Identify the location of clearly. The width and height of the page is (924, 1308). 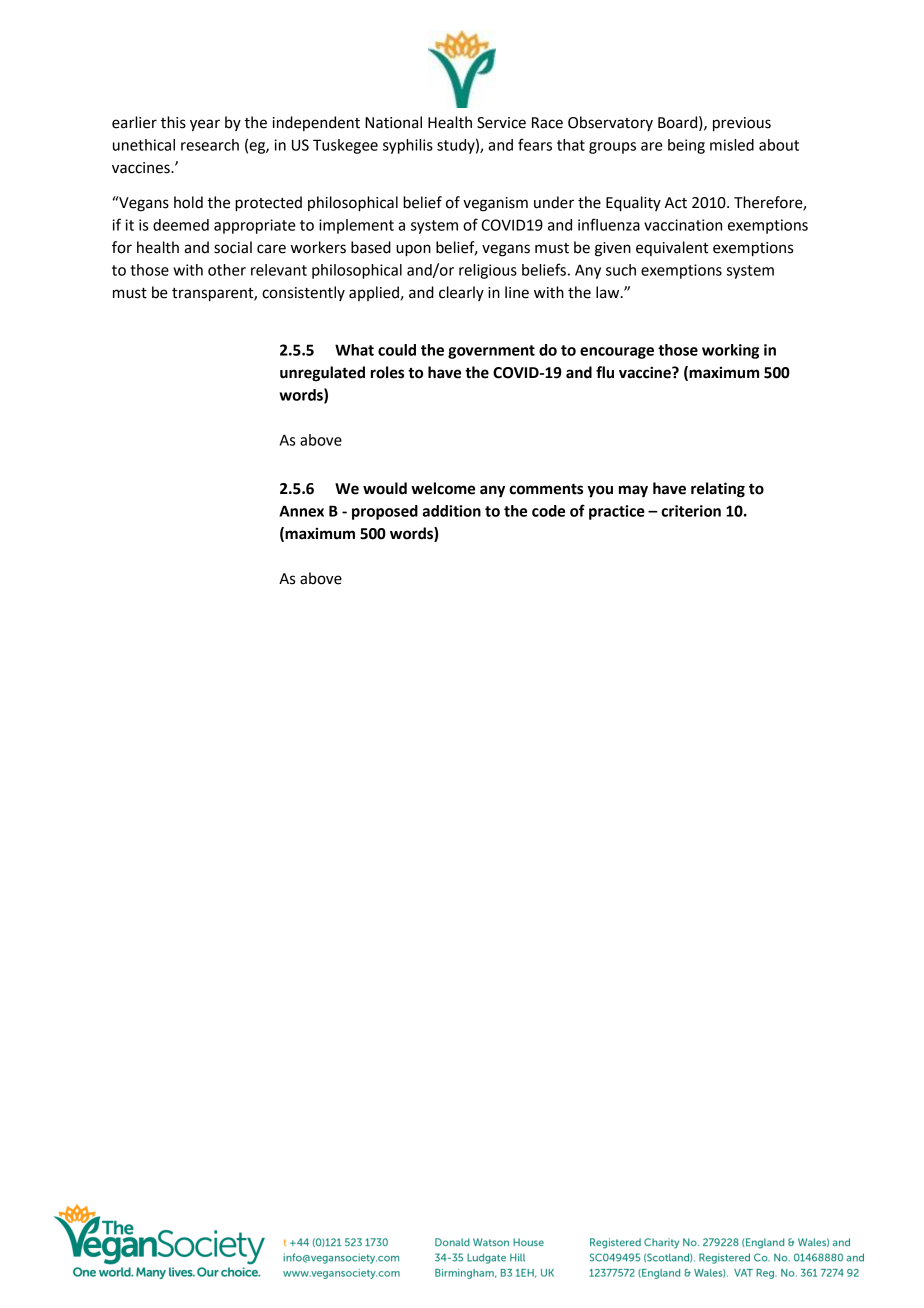
(461, 293).
